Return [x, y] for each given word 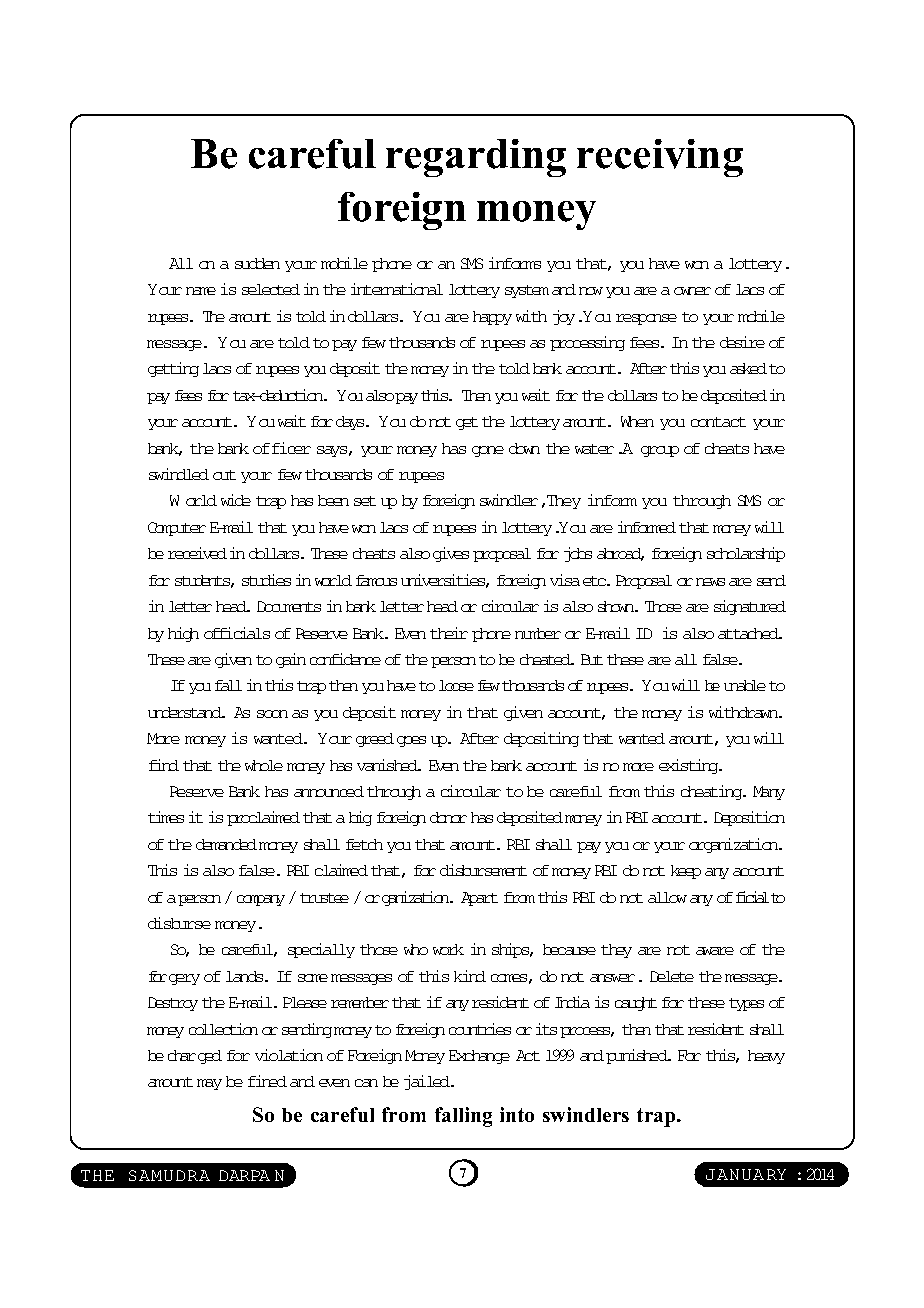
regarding [476, 158]
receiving [660, 158]
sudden [257, 263]
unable [745, 685]
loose [456, 685]
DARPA [244, 1175]
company [261, 900]
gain [291, 660]
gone [488, 451]
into [517, 1114]
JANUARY [746, 1174]
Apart [479, 899]
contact [718, 422]
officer [282, 448]
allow [667, 897]
